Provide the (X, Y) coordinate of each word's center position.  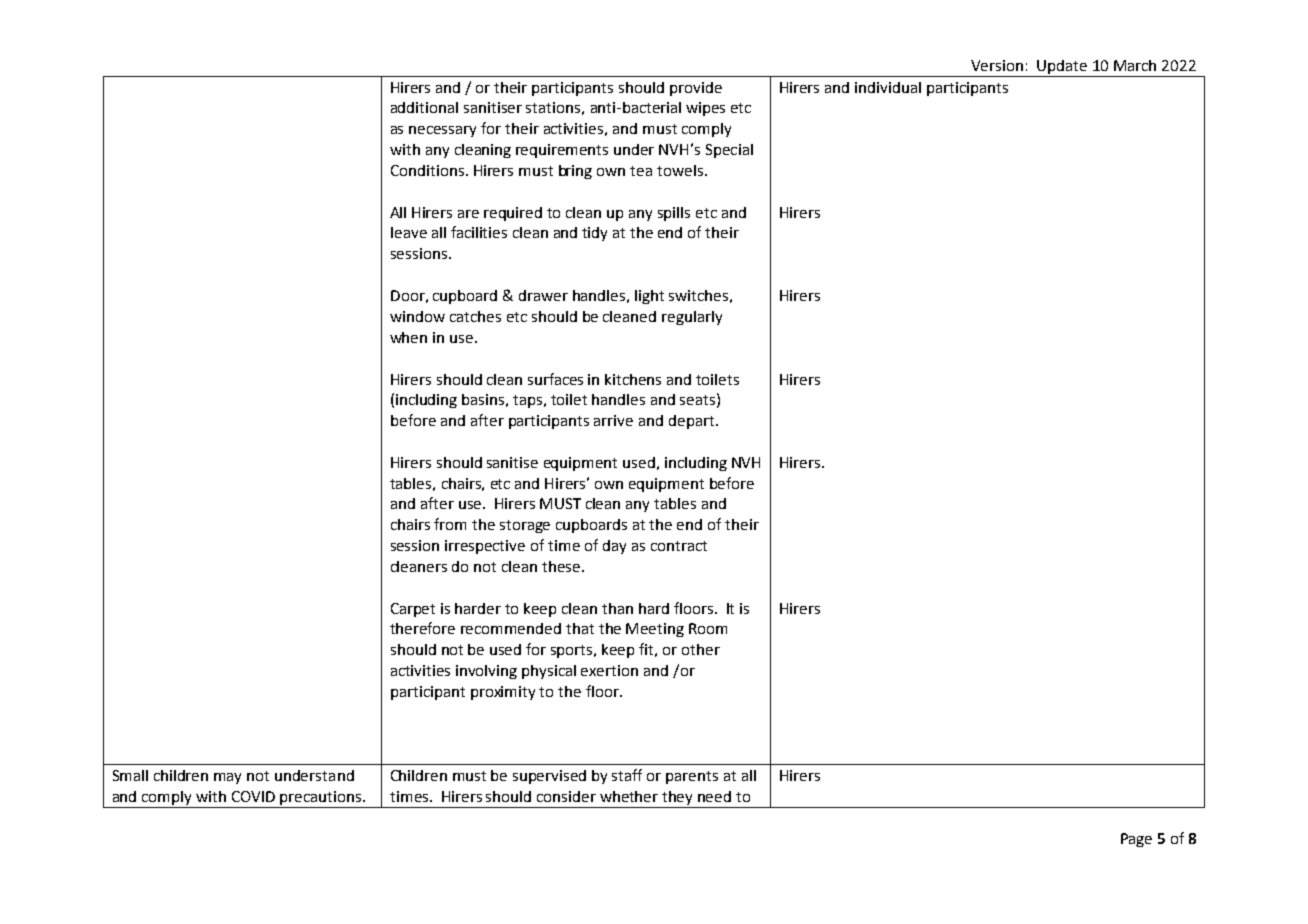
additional (424, 107)
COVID (253, 796)
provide (696, 89)
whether (629, 796)
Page (1136, 840)
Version (997, 65)
